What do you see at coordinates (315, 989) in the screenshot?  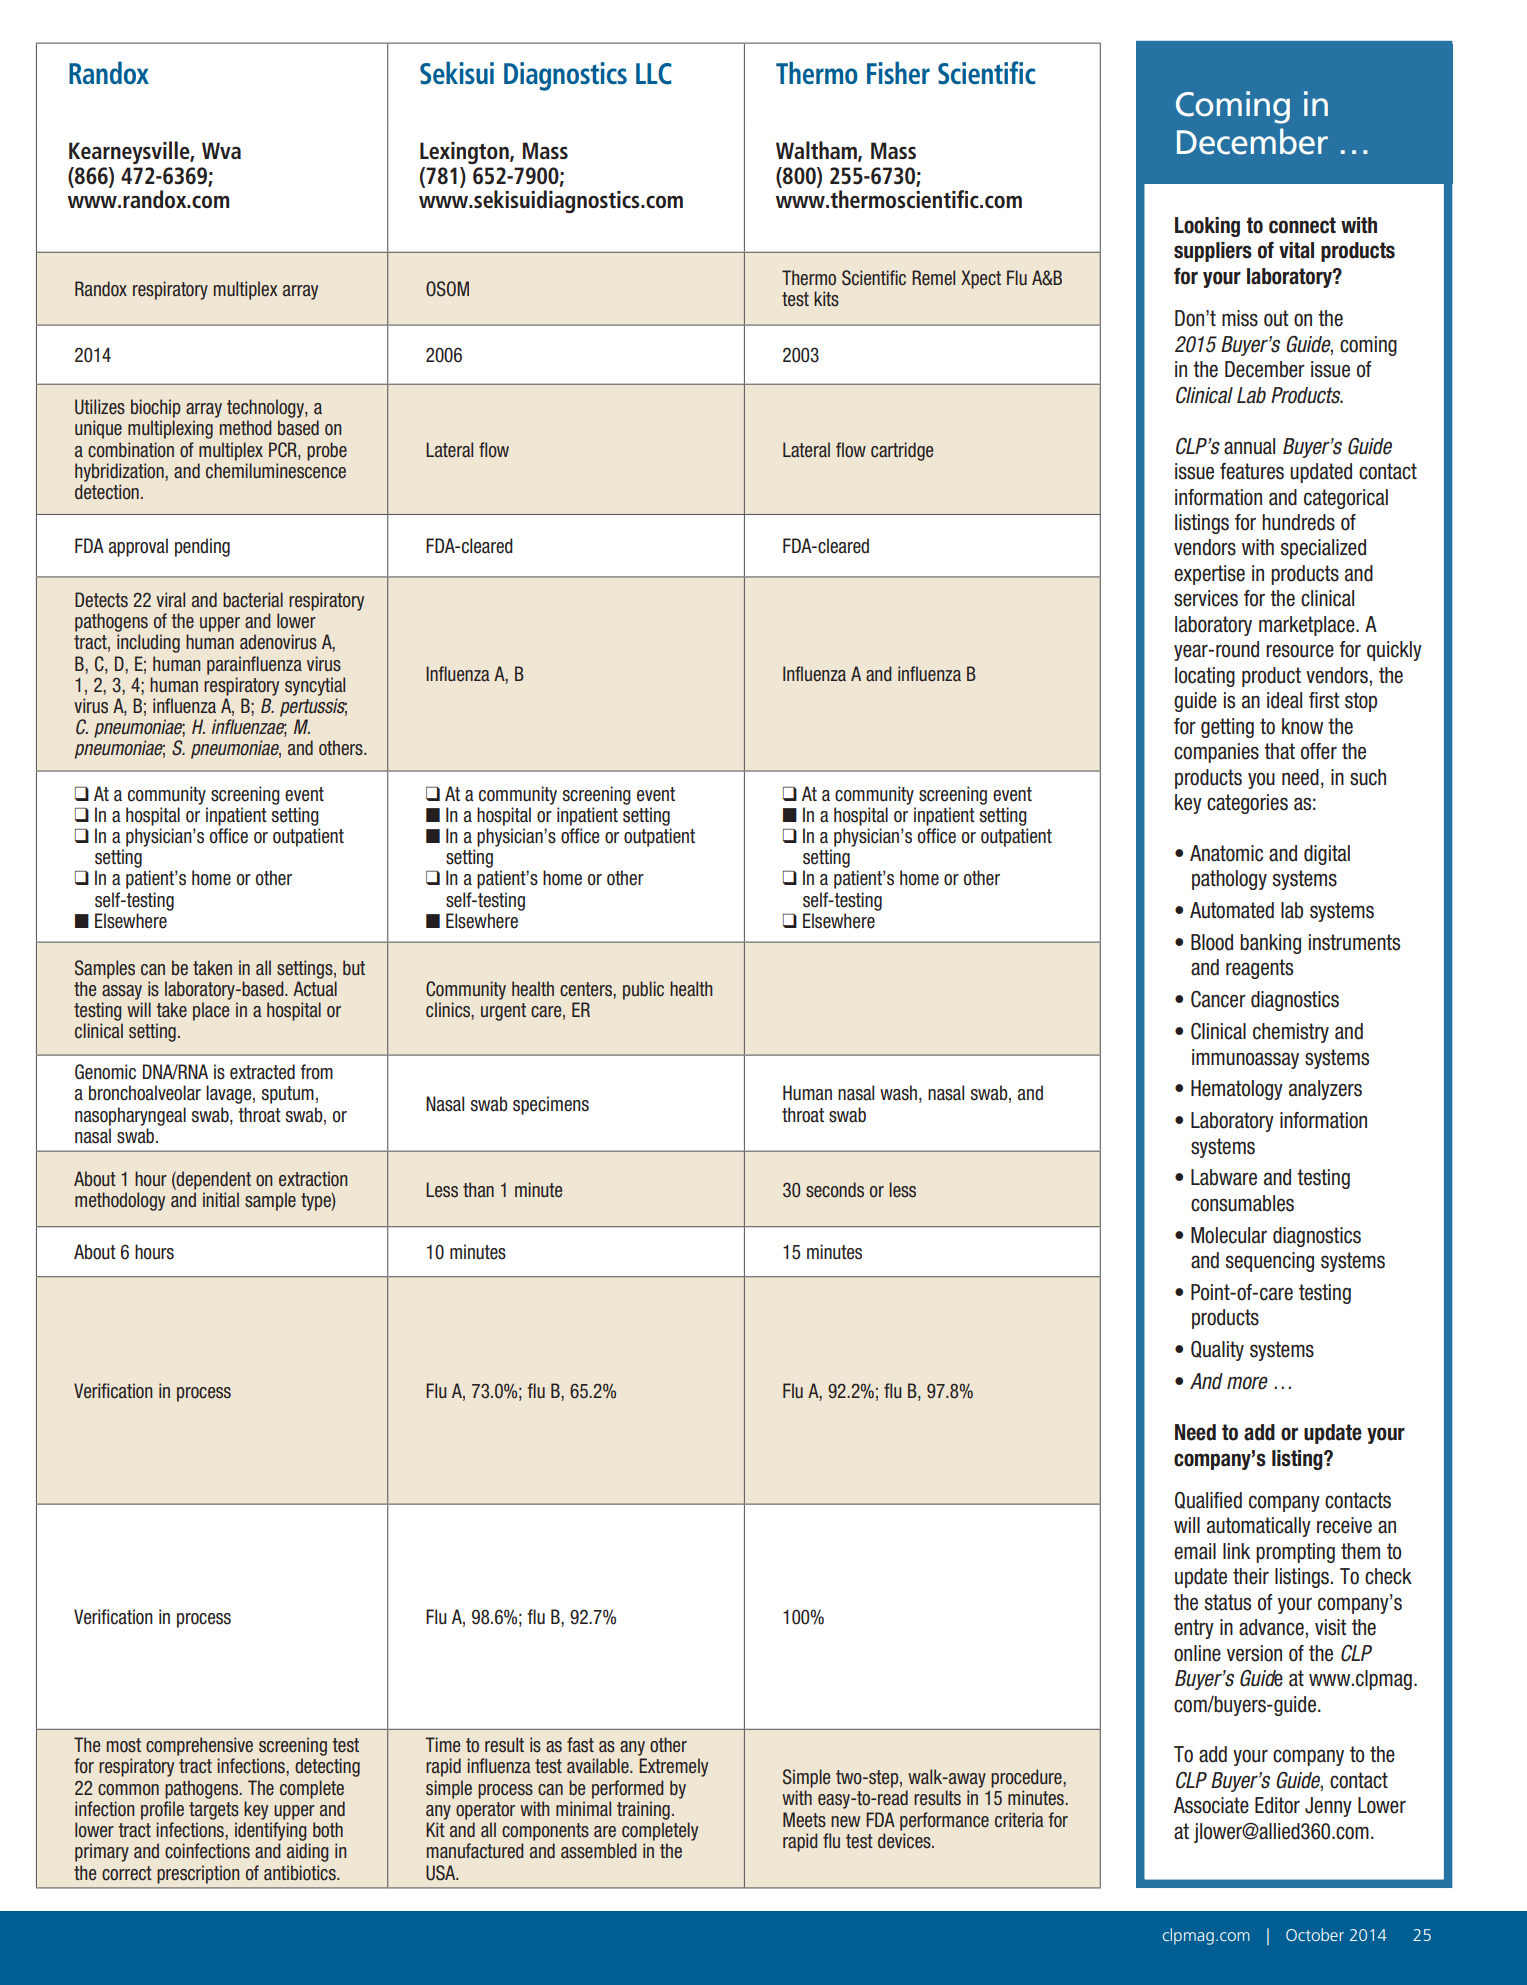 I see `Actual` at bounding box center [315, 989].
